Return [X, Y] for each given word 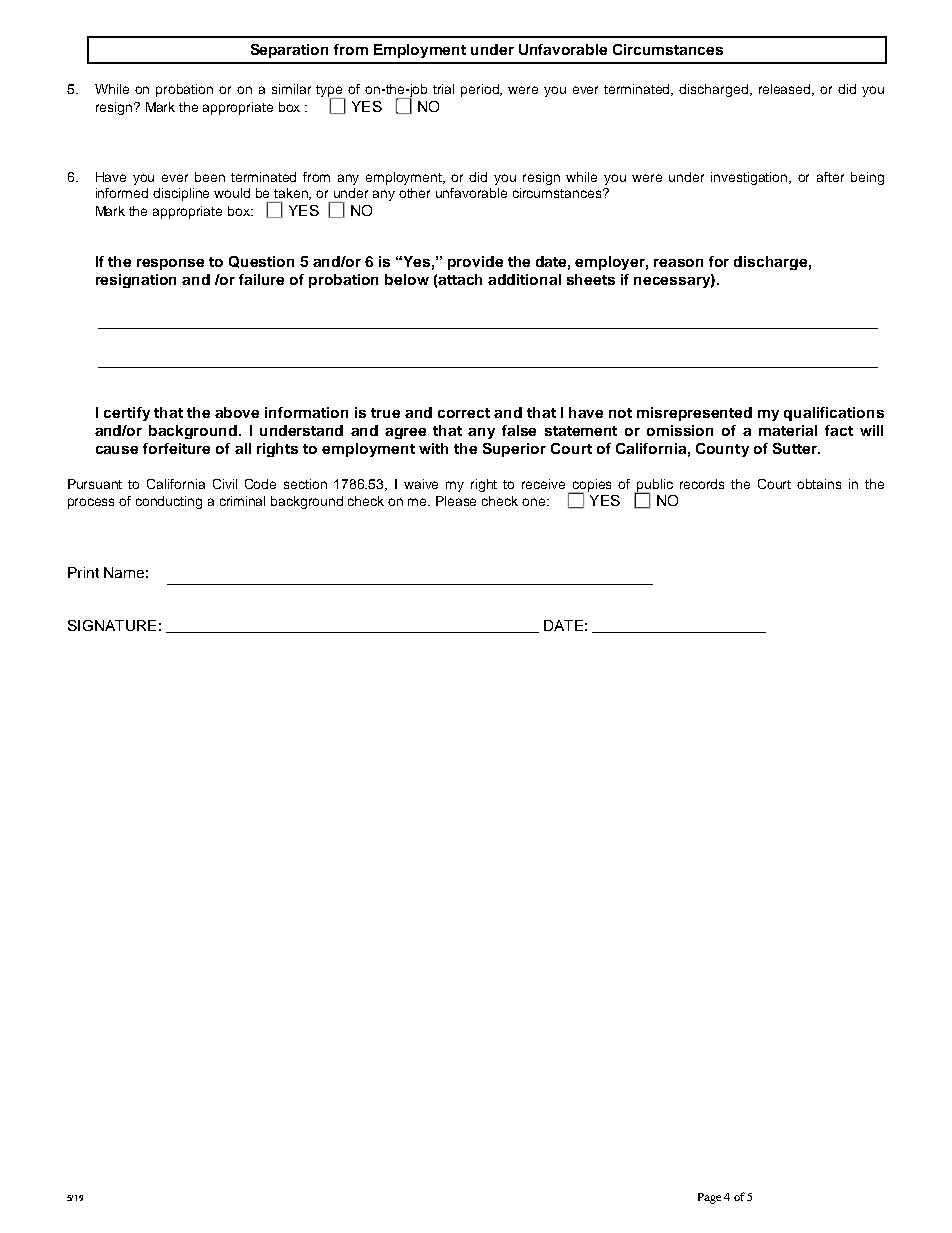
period [481, 90]
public [654, 486]
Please [456, 501]
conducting [169, 502]
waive [421, 484]
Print [83, 572]
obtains [819, 484]
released [786, 90]
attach [460, 279]
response [170, 264]
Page [709, 1198]
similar [291, 89]
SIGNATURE [112, 625]
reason [678, 263]
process [91, 503]
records [702, 484]
